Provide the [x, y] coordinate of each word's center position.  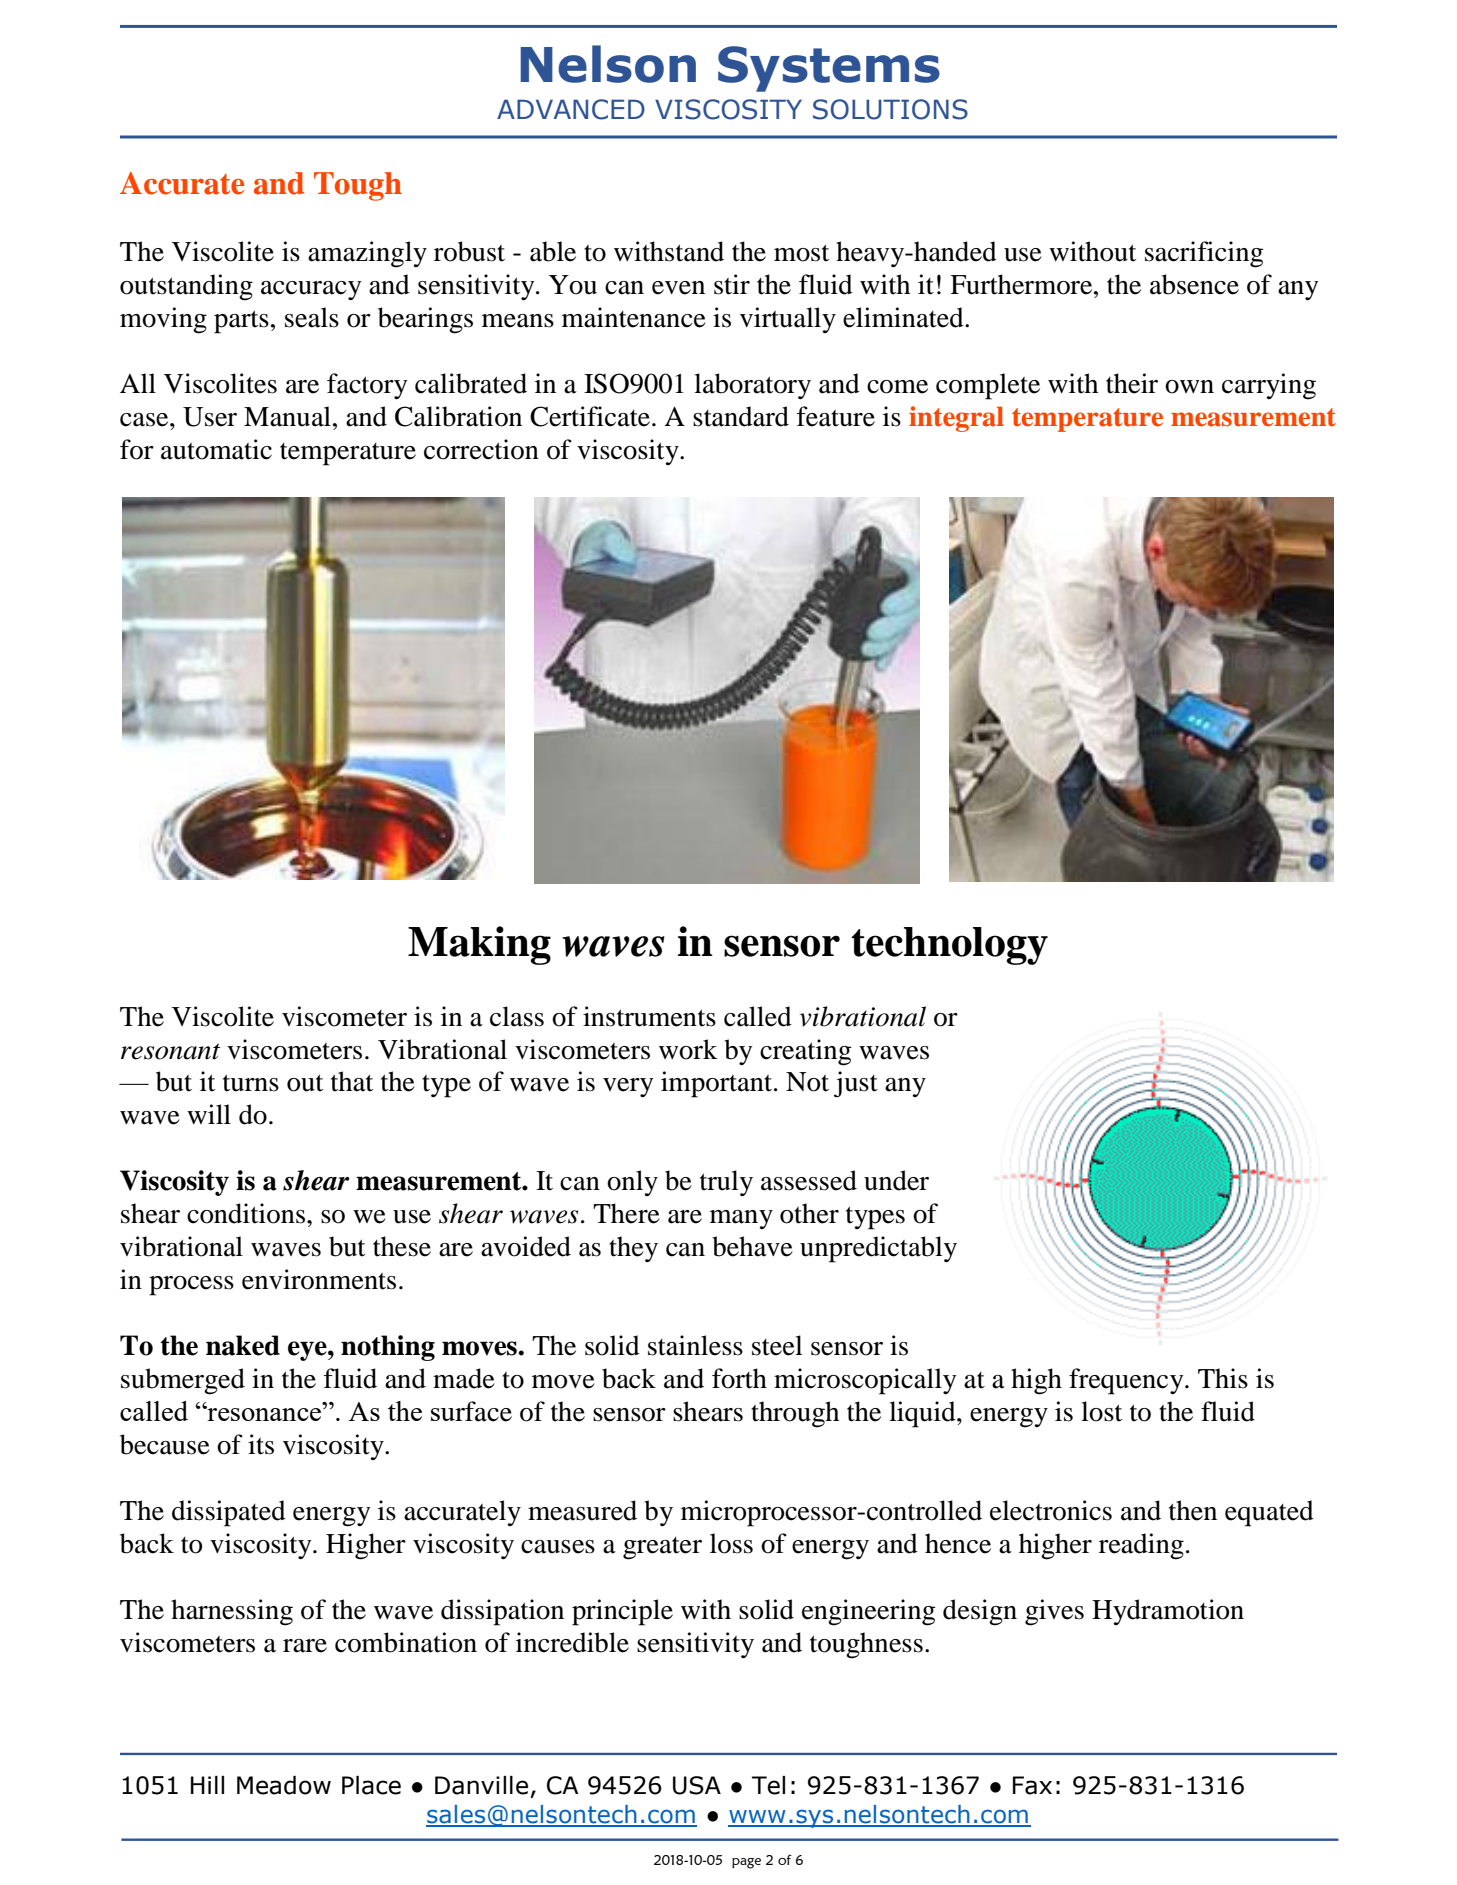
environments [319, 1279]
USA [697, 1785]
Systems [829, 69]
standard [741, 416]
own [1189, 387]
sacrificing [1204, 254]
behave [752, 1246]
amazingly [367, 254]
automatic [216, 449]
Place [371, 1785]
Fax [1032, 1785]
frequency [1127, 1381]
